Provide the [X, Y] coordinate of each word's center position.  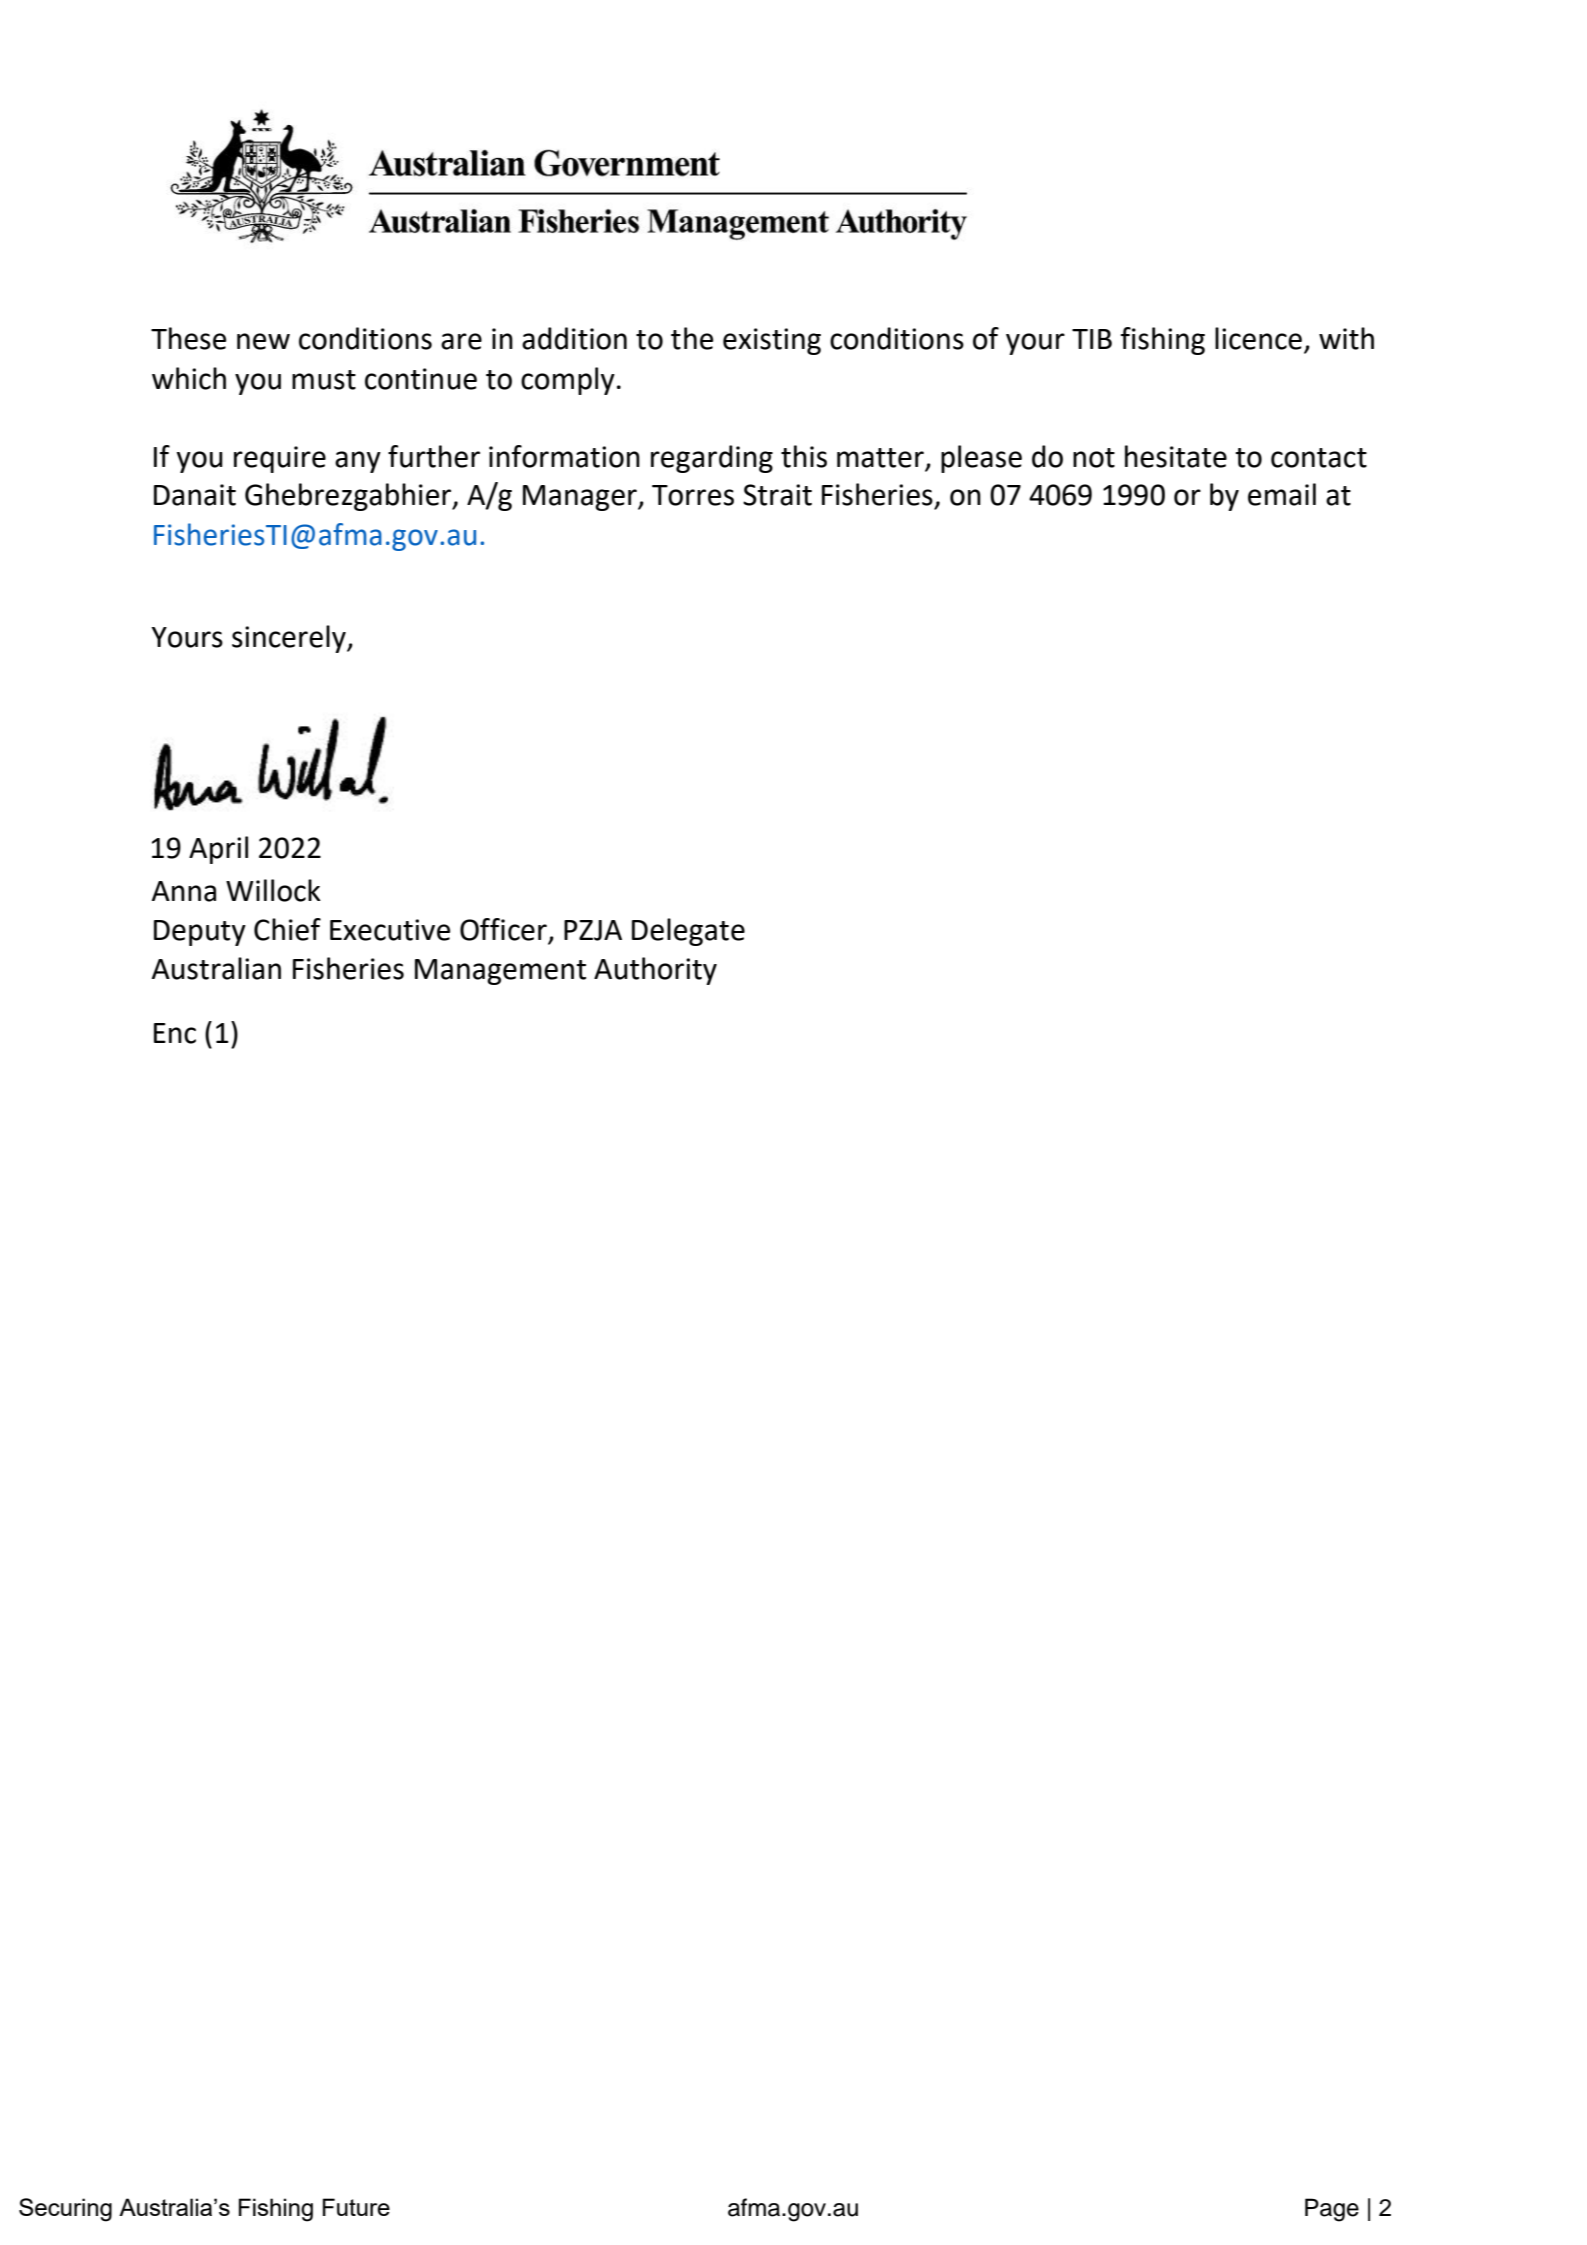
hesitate [1176, 456]
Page [1332, 2210]
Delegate [688, 932]
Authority [655, 971]
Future [356, 2207]
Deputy [200, 933]
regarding [712, 459]
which [189, 378]
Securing [65, 2210]
